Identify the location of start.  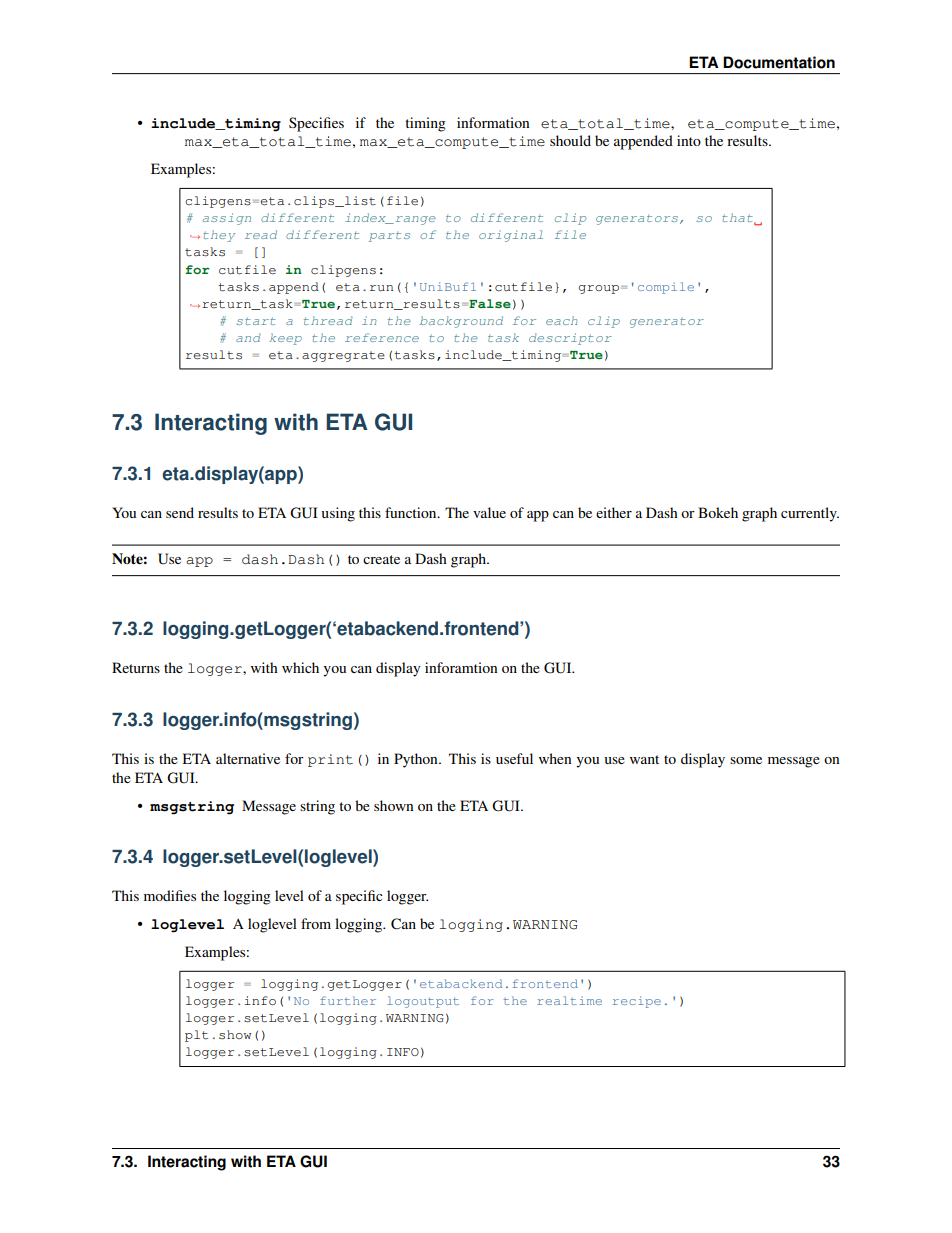
(255, 321).
